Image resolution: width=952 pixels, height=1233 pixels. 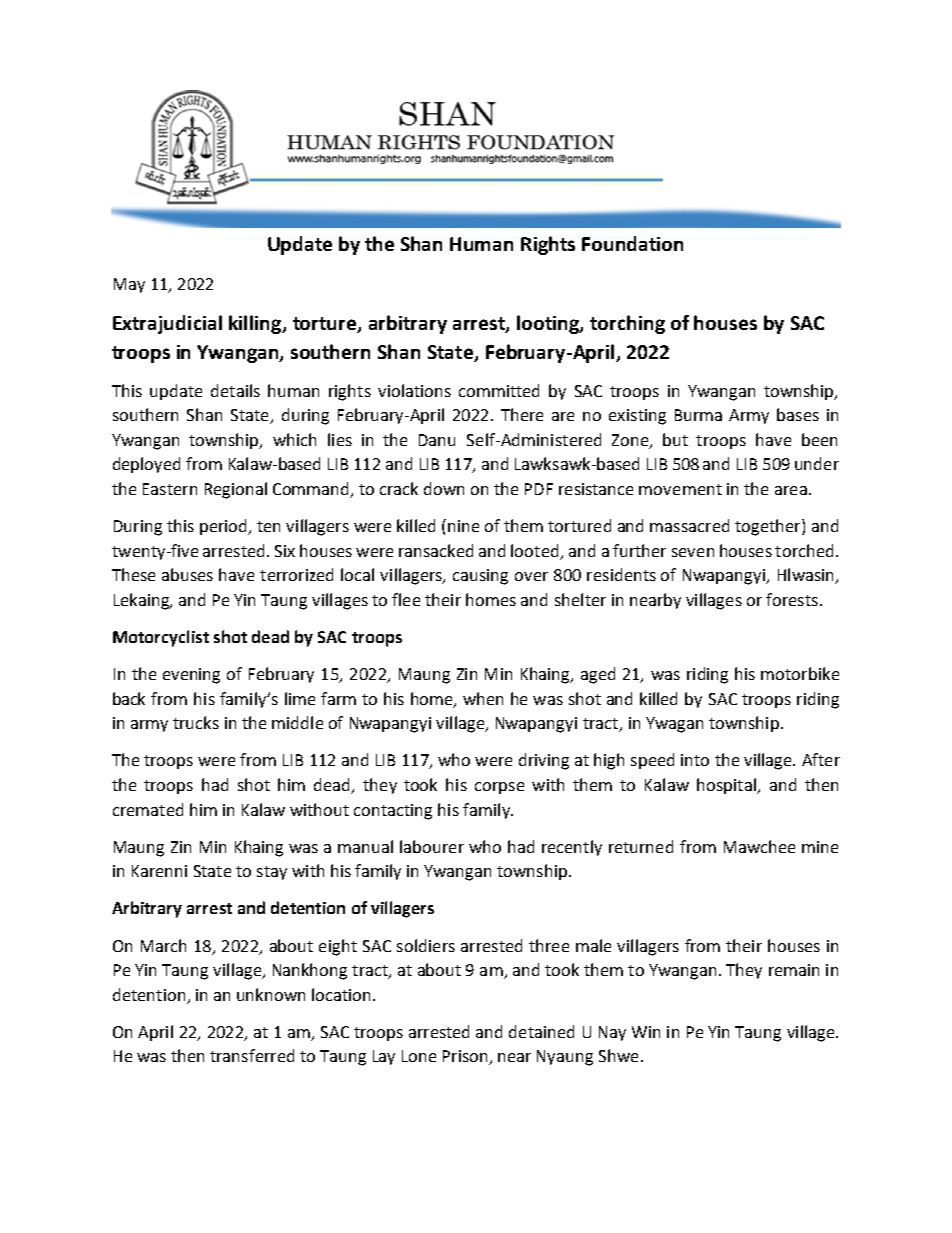 What do you see at coordinates (252, 1055) in the screenshot?
I see `transferred` at bounding box center [252, 1055].
